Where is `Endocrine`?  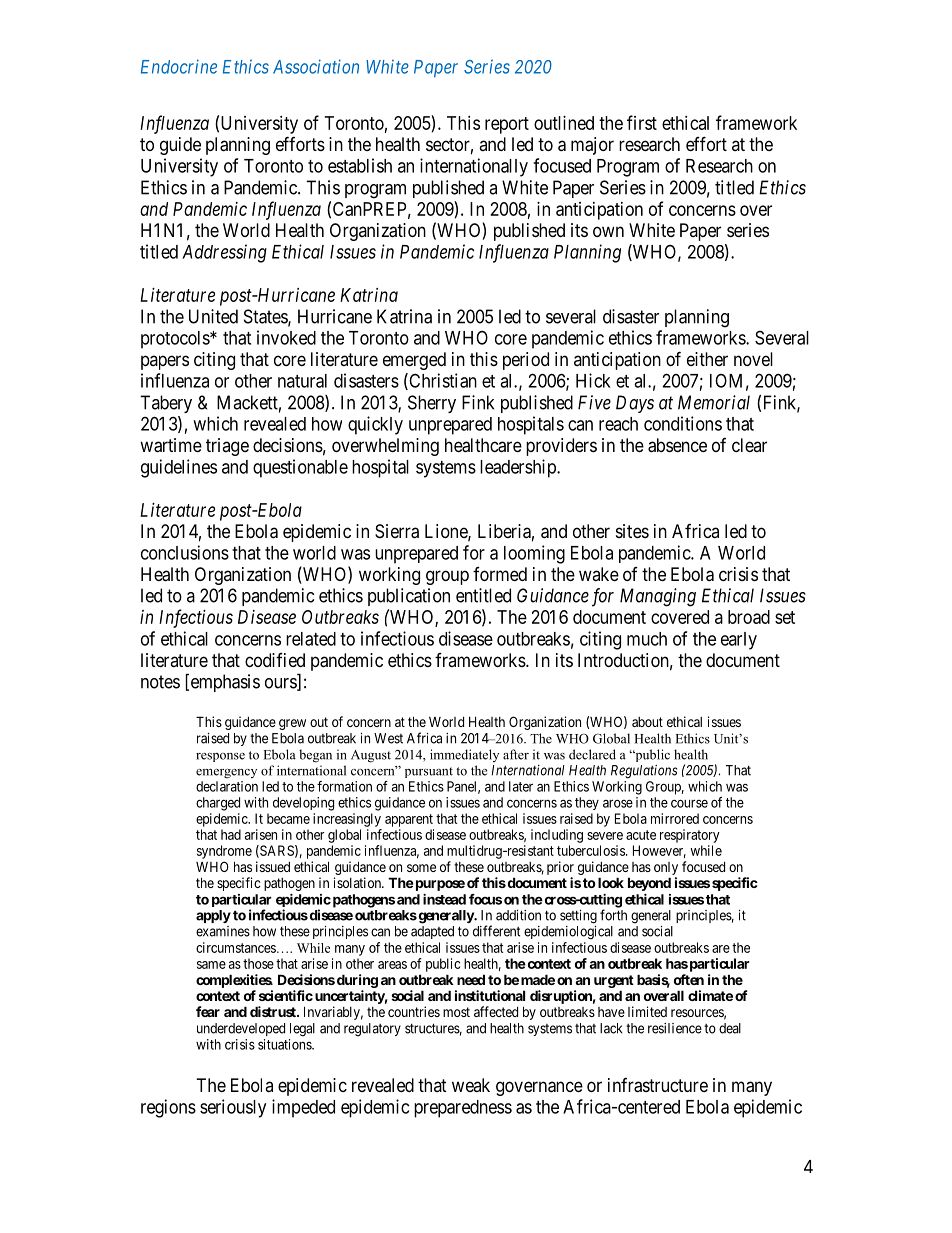 Endocrine is located at coordinates (179, 66).
